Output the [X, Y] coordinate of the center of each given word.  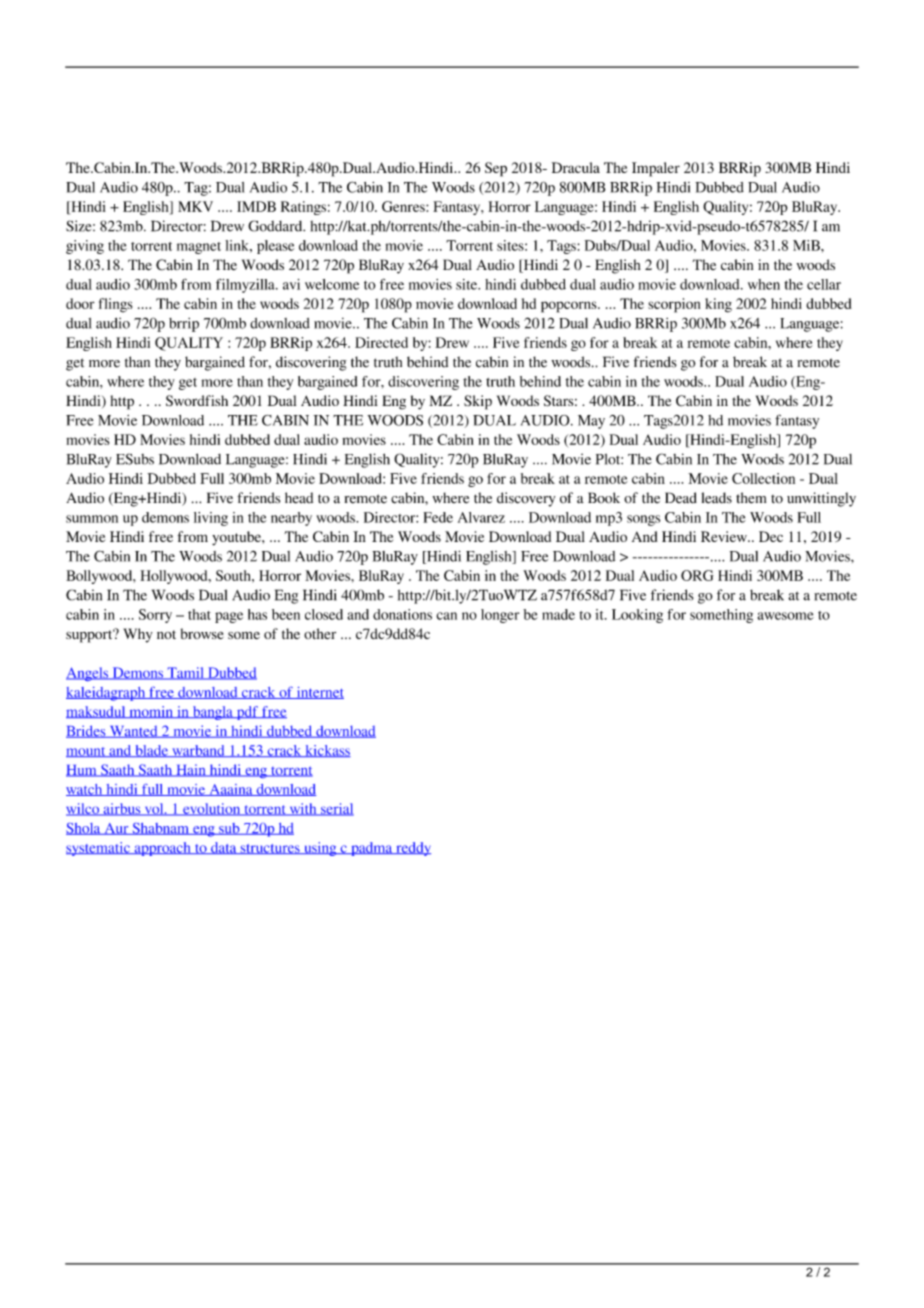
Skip [478, 402]
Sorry [155, 616]
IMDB [256, 206]
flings [115, 305]
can [446, 616]
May [591, 422]
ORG [697, 575]
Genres [404, 206]
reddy [412, 849]
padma [372, 849]
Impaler [656, 169]
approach [162, 849]
